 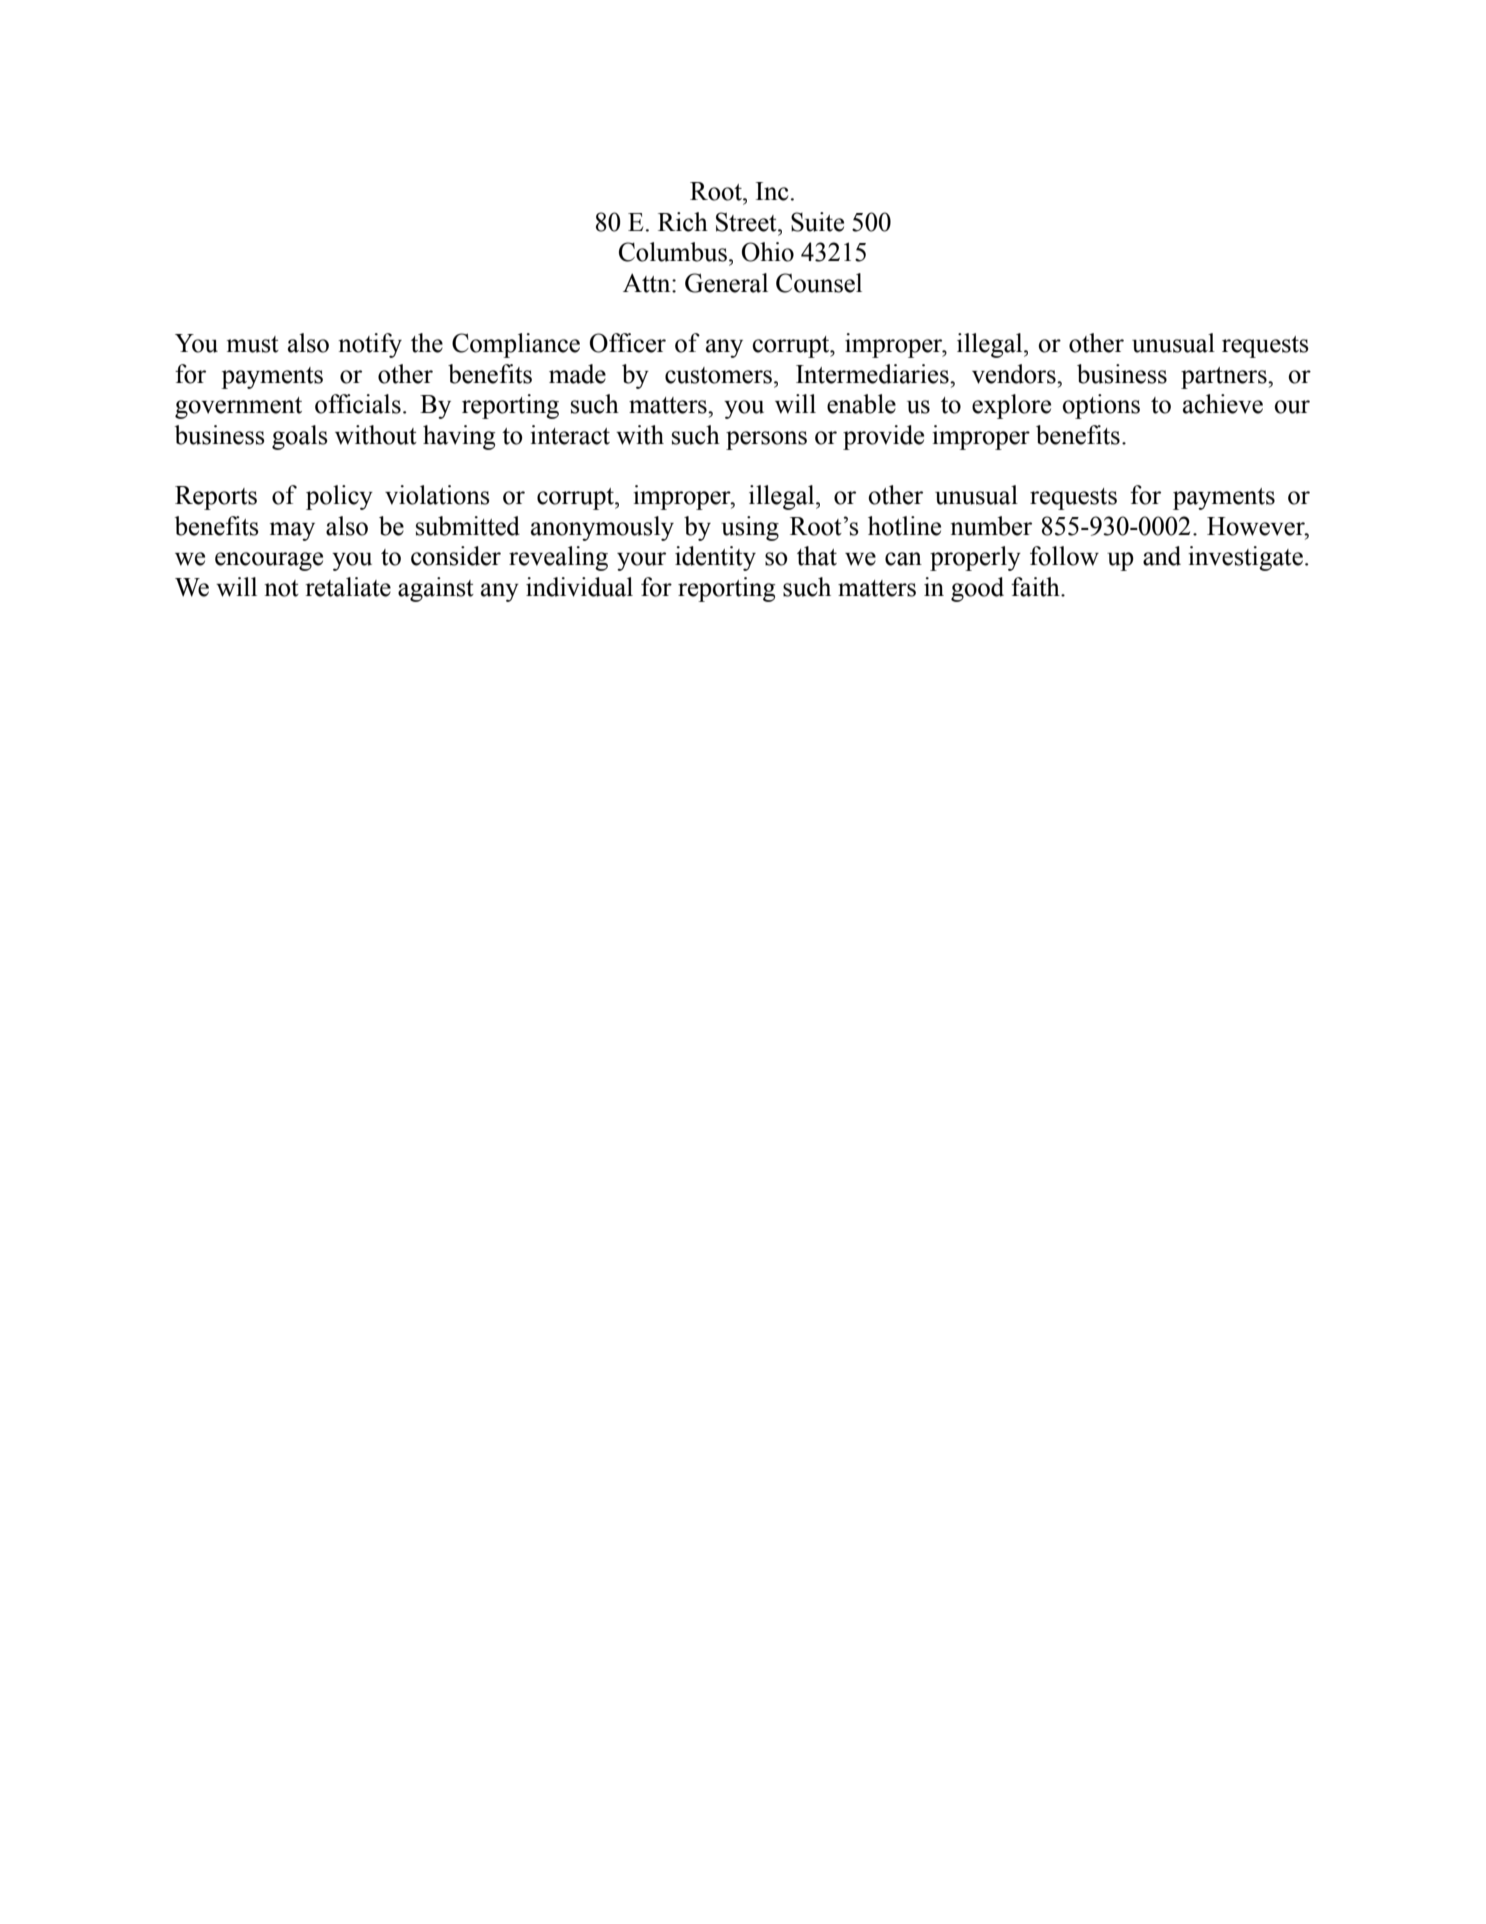 I want to click on faith, so click(x=1036, y=587).
